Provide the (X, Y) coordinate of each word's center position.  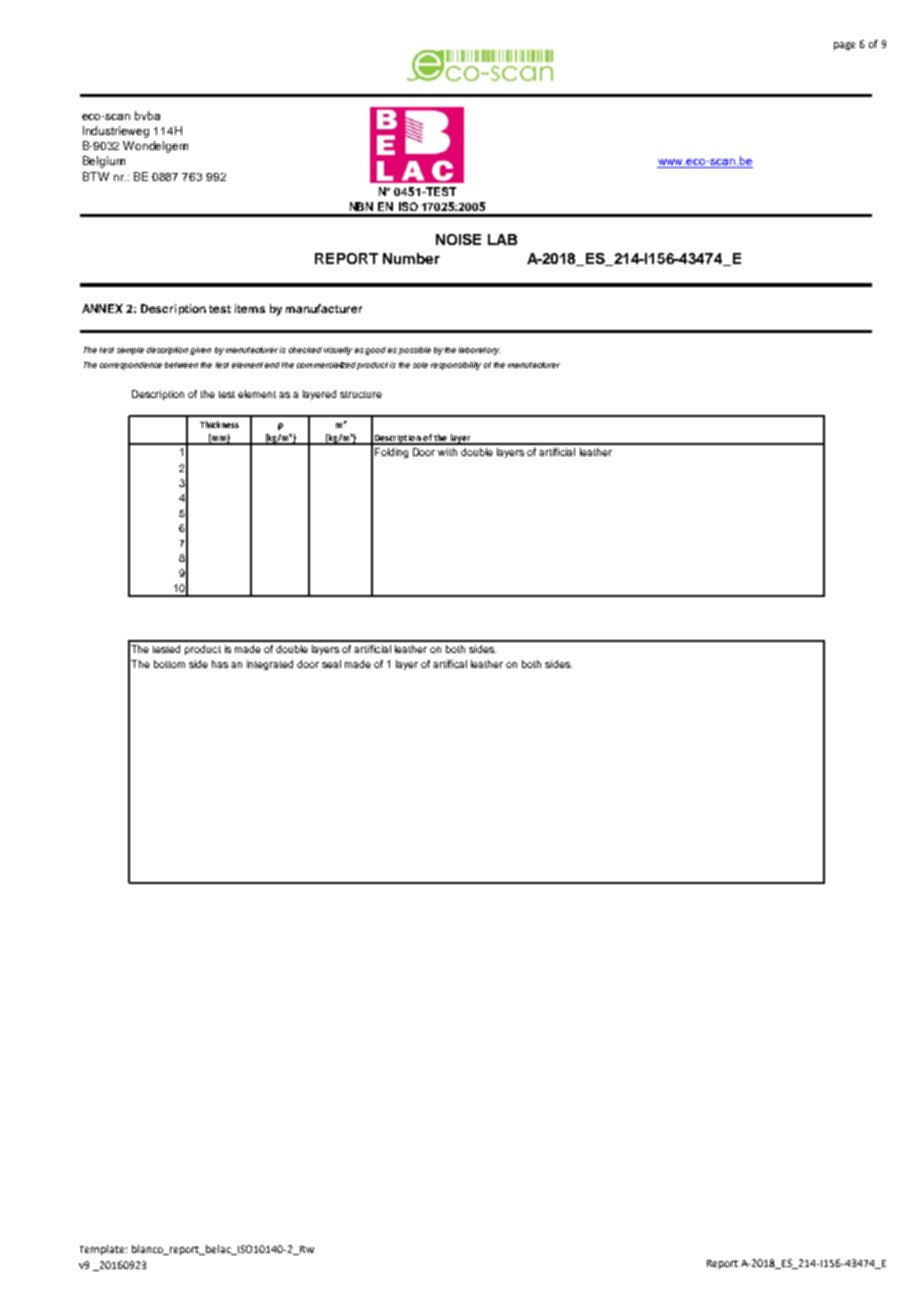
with (447, 452)
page (844, 46)
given (200, 351)
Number (411, 258)
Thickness (219, 424)
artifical (450, 664)
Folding (391, 453)
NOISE (458, 239)
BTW (96, 176)
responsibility (456, 366)
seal (331, 664)
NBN (361, 206)
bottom (169, 664)
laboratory (479, 351)
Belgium (104, 162)
